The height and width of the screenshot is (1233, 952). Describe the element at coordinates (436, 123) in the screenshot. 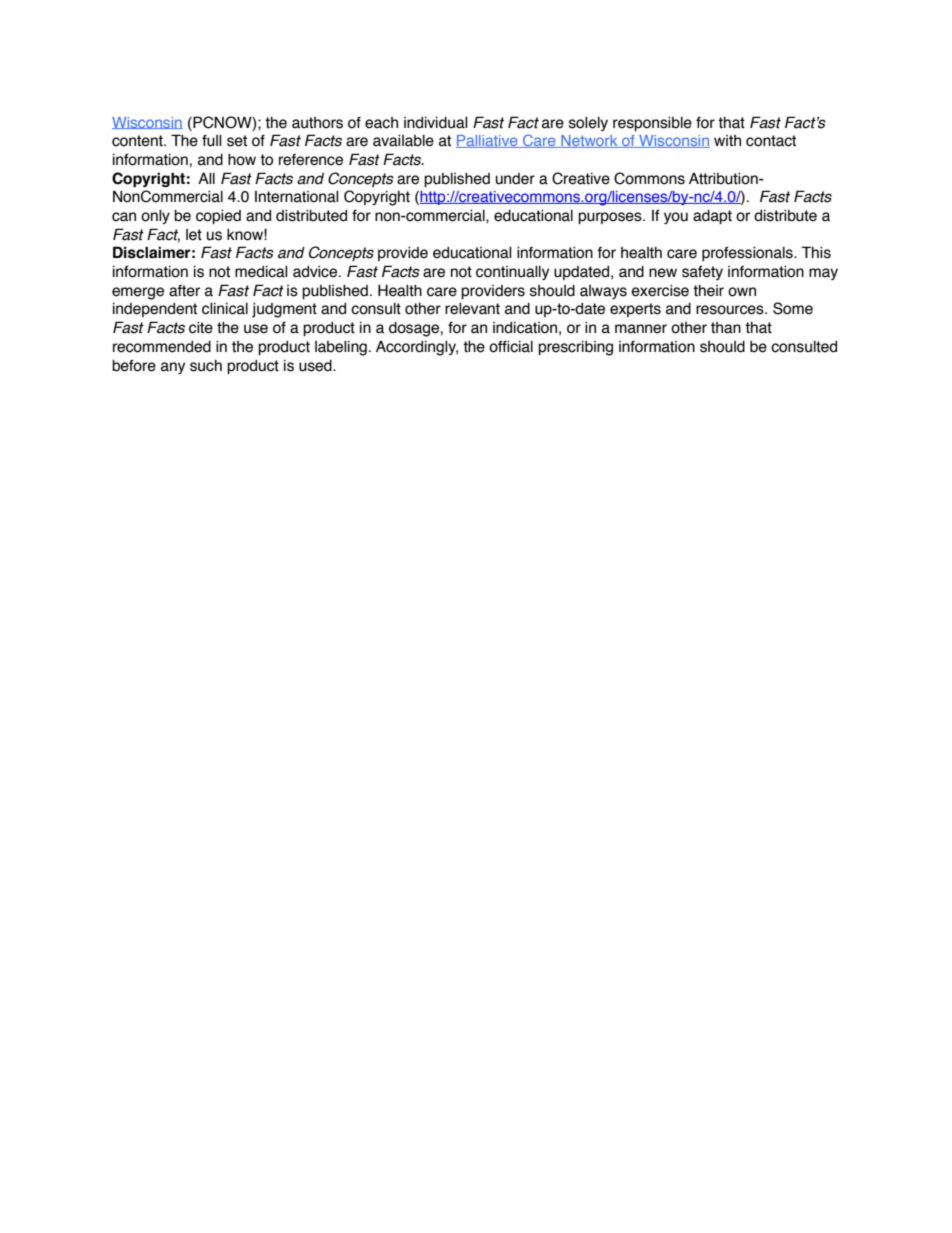

I see `individual` at that location.
